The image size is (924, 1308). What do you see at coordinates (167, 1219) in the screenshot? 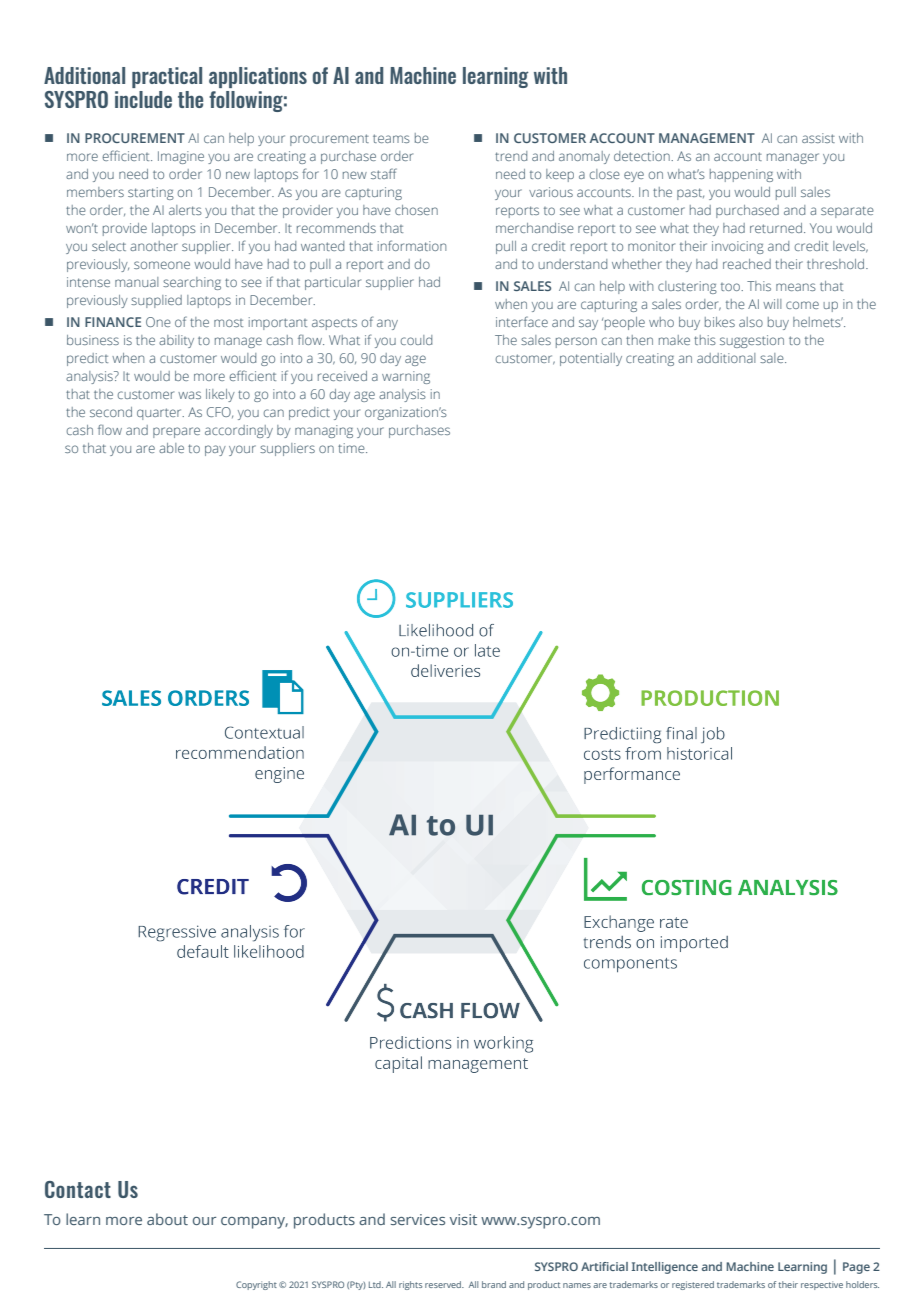
I see `about` at bounding box center [167, 1219].
